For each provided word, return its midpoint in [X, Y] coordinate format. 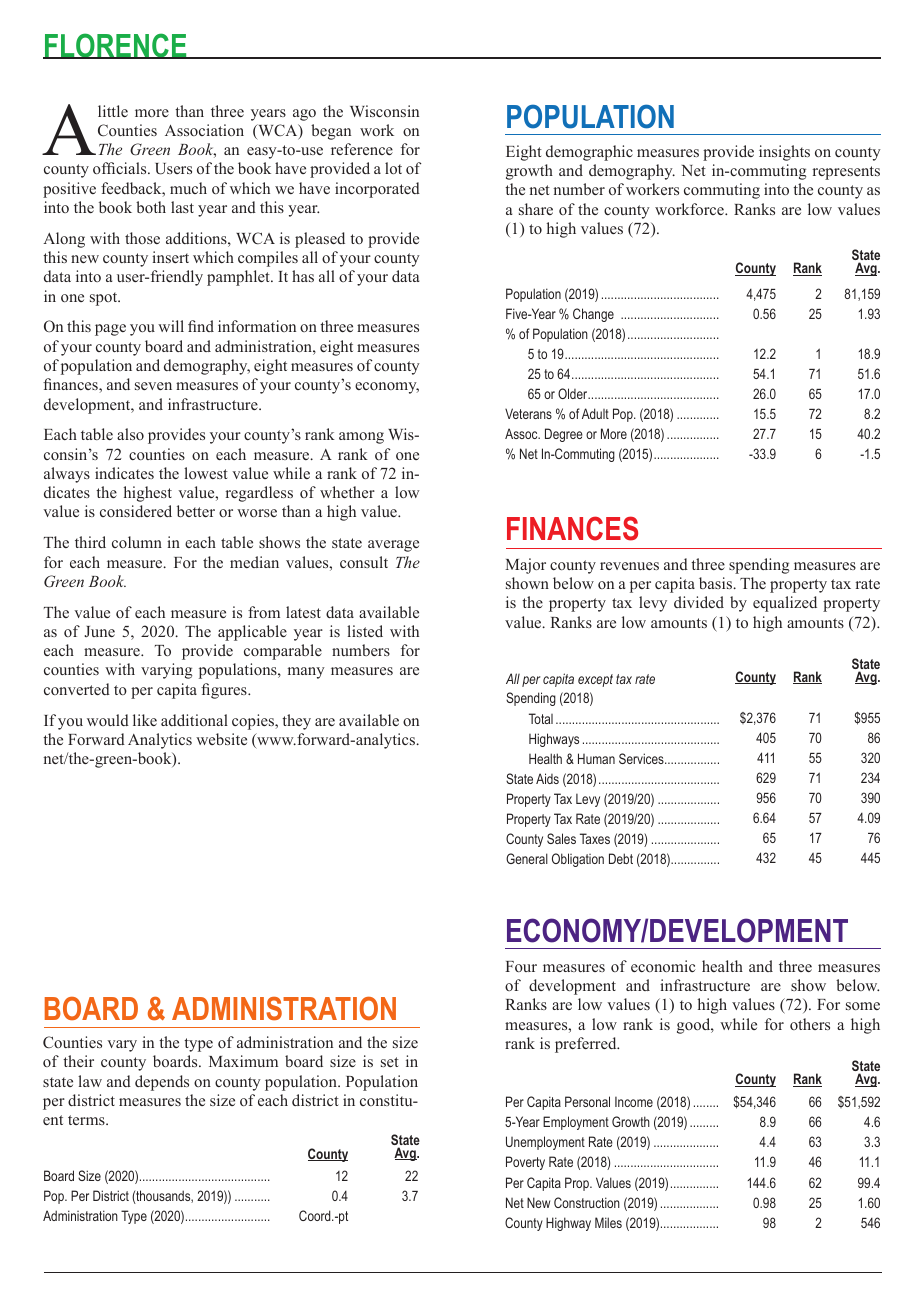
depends [162, 1083]
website [221, 739]
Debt [621, 858]
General [527, 858]
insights [784, 153]
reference [362, 149]
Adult [595, 413]
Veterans [528, 413]
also [130, 434]
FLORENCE [116, 46]
